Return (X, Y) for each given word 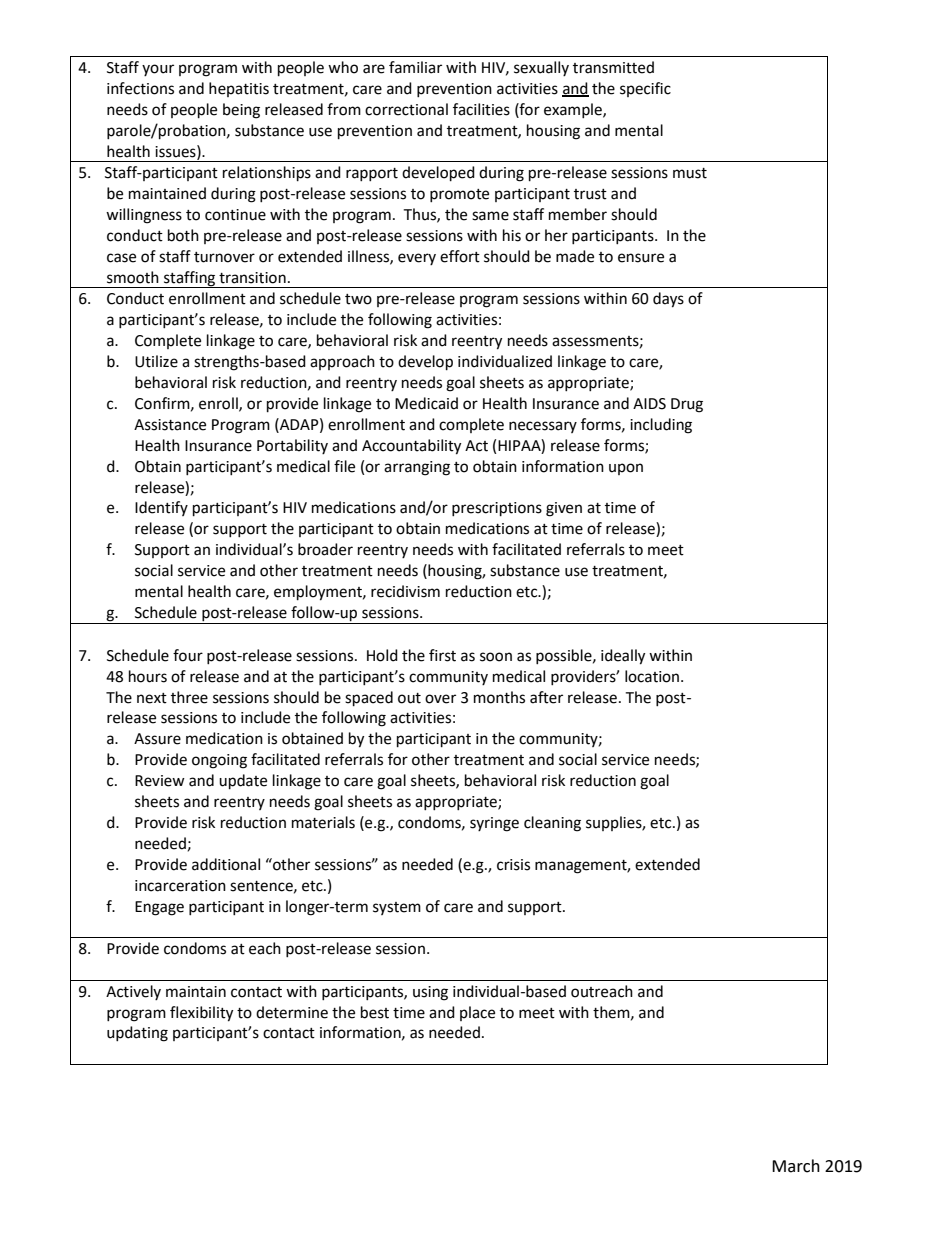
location (652, 676)
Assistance (170, 425)
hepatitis (239, 89)
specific (645, 89)
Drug (687, 405)
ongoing (219, 761)
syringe (494, 824)
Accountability (411, 447)
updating (137, 1034)
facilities (481, 109)
